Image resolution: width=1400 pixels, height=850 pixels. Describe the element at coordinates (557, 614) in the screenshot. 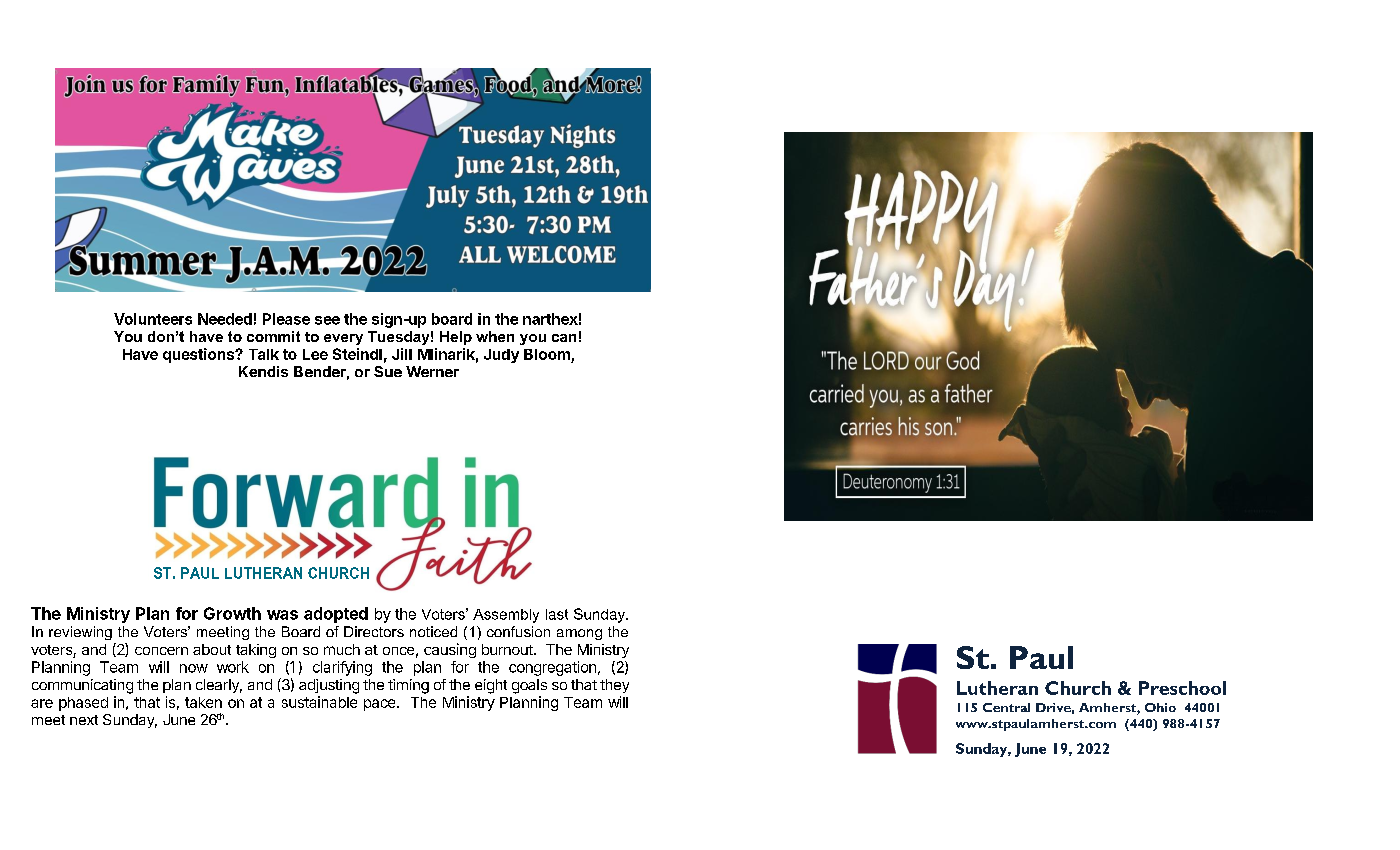

I see `last` at that location.
